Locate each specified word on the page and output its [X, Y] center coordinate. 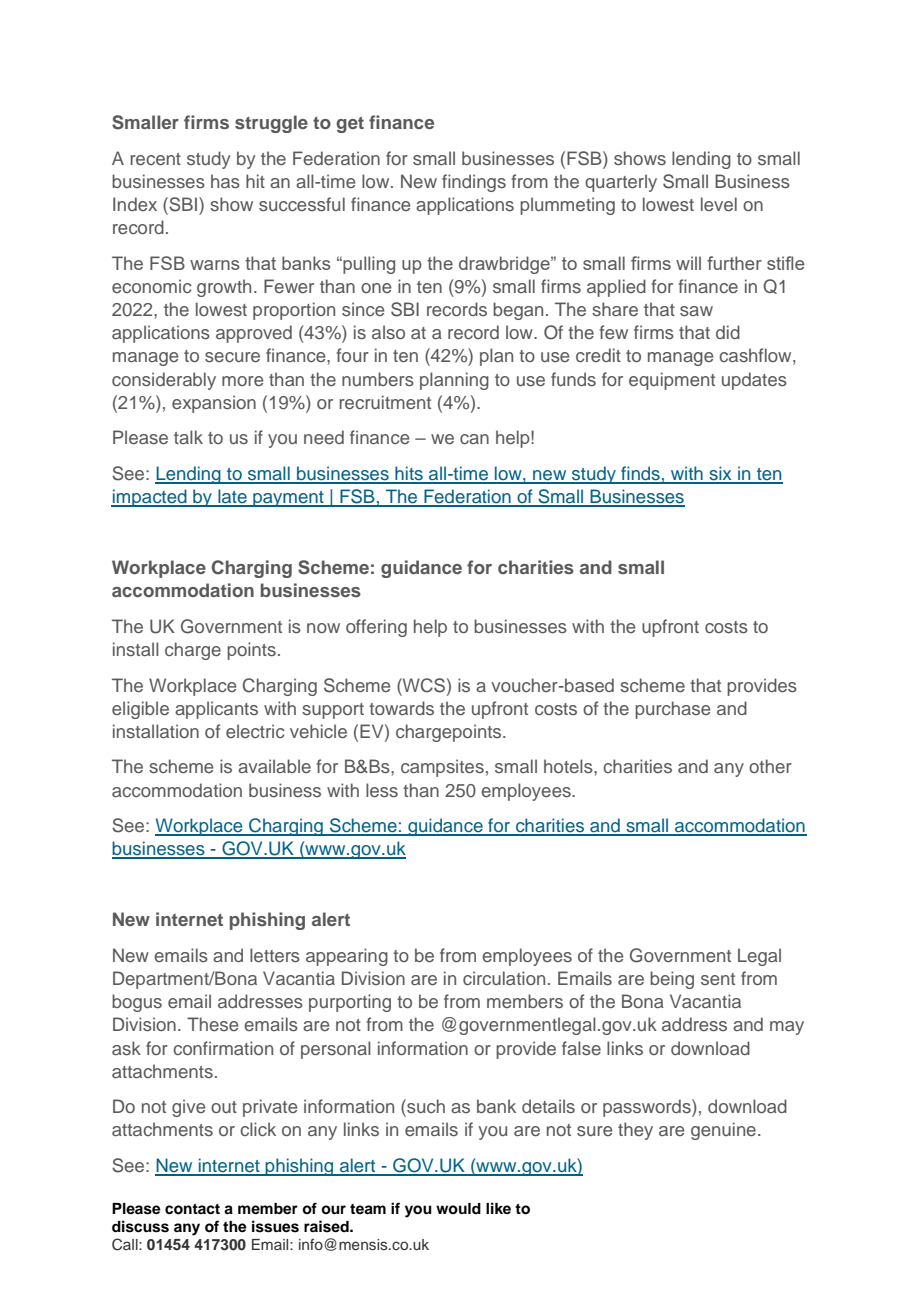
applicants [216, 710]
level [719, 204]
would [458, 1208]
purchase [672, 710]
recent [155, 159]
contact [192, 1209]
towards [401, 708]
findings [474, 183]
